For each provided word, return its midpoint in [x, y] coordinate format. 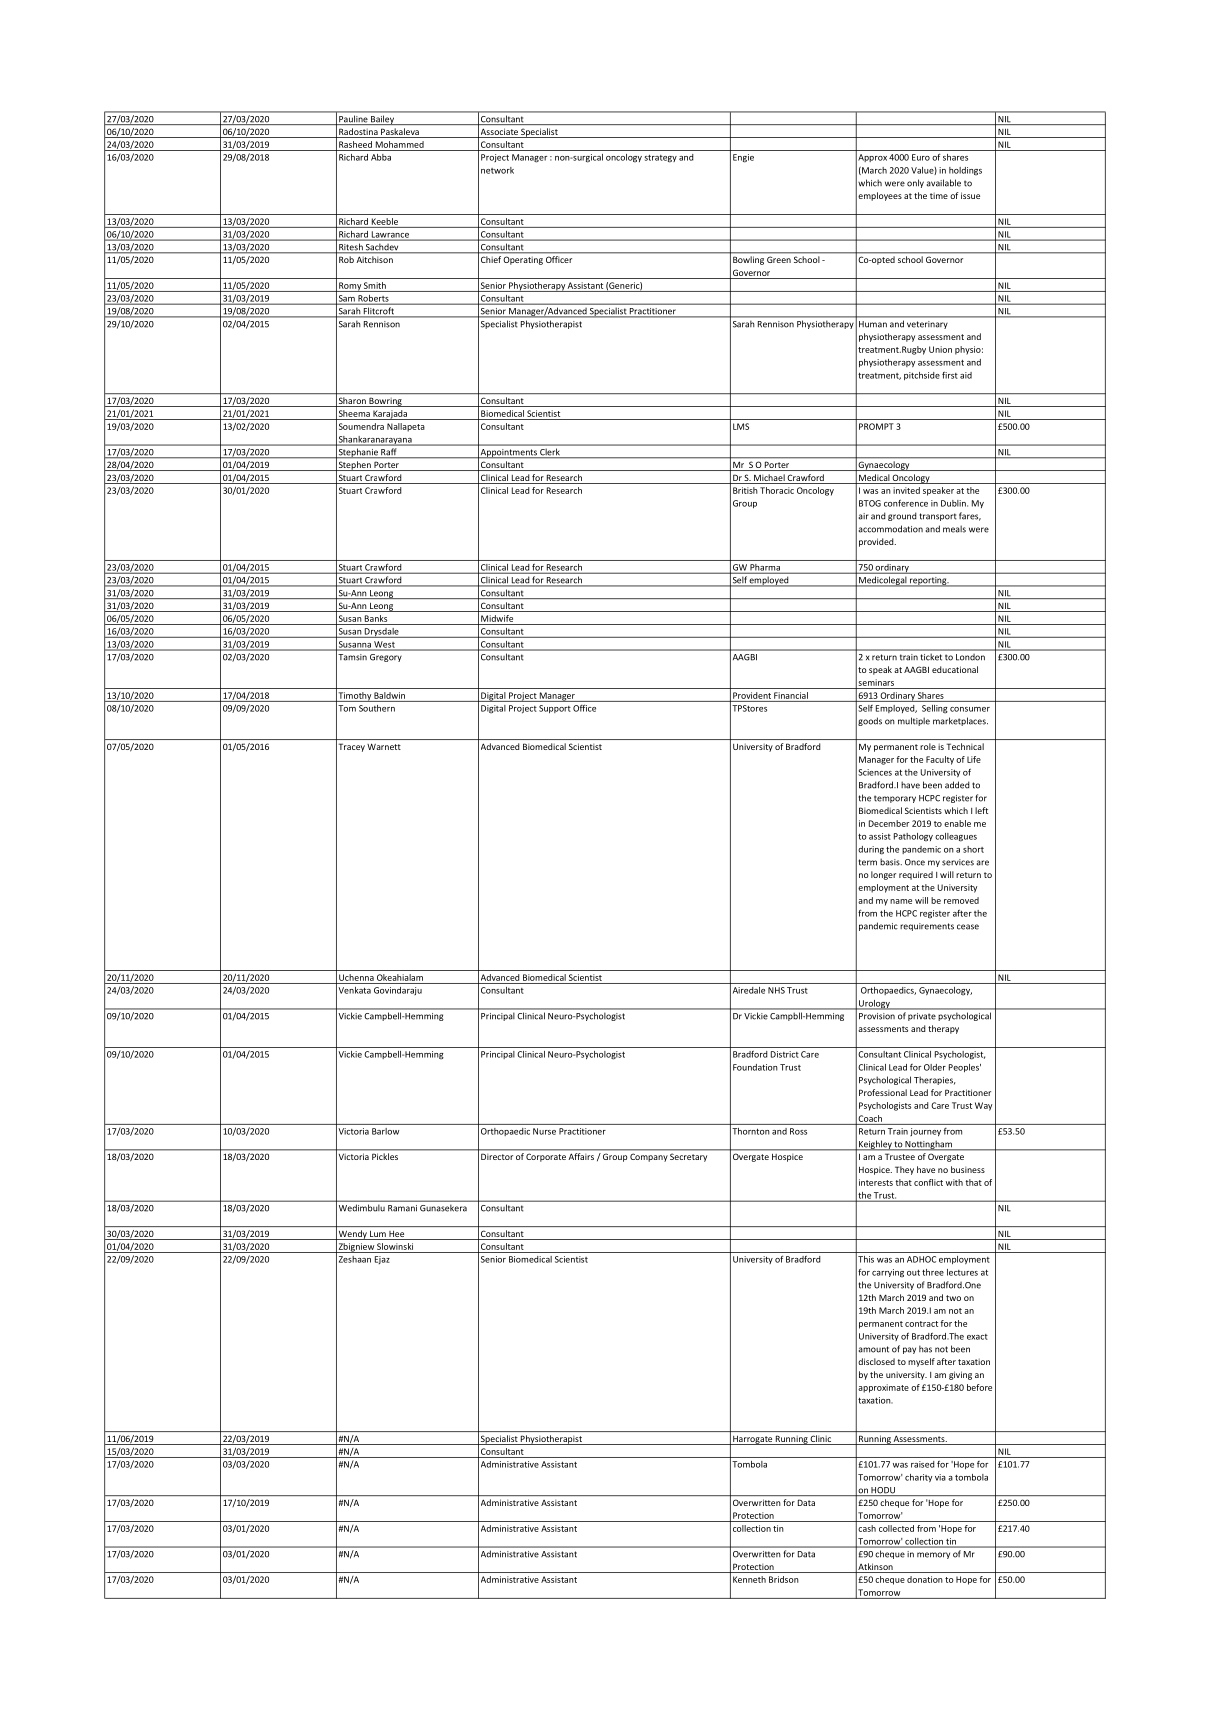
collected [896, 1528]
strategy [661, 159]
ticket [931, 657]
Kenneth [749, 1579]
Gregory [385, 658]
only [915, 183]
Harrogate [753, 1440]
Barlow [385, 1131]
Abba [381, 157]
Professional [883, 1092]
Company [648, 1158]
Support [555, 709]
